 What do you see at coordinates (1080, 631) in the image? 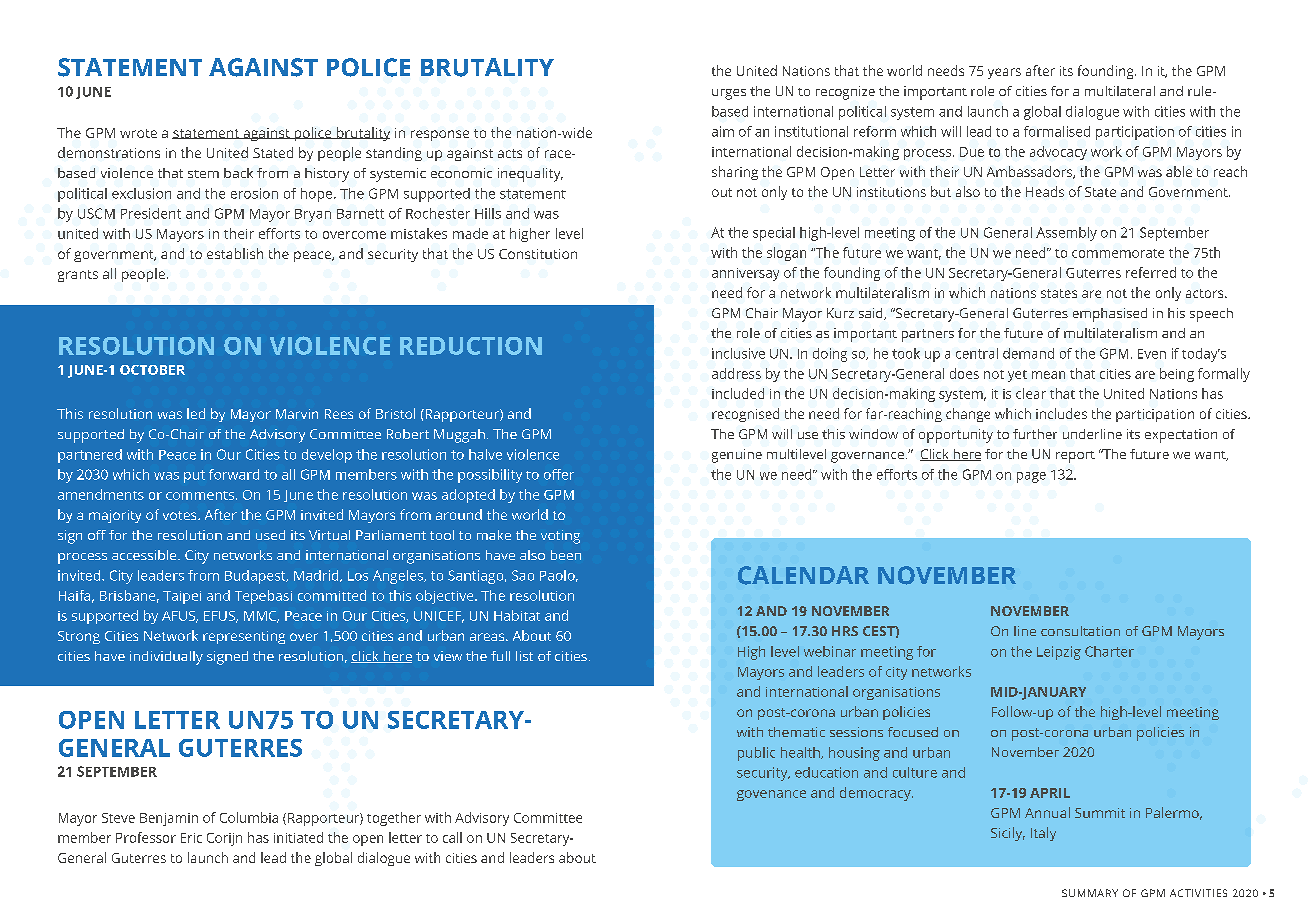
I see `consultation` at bounding box center [1080, 631].
